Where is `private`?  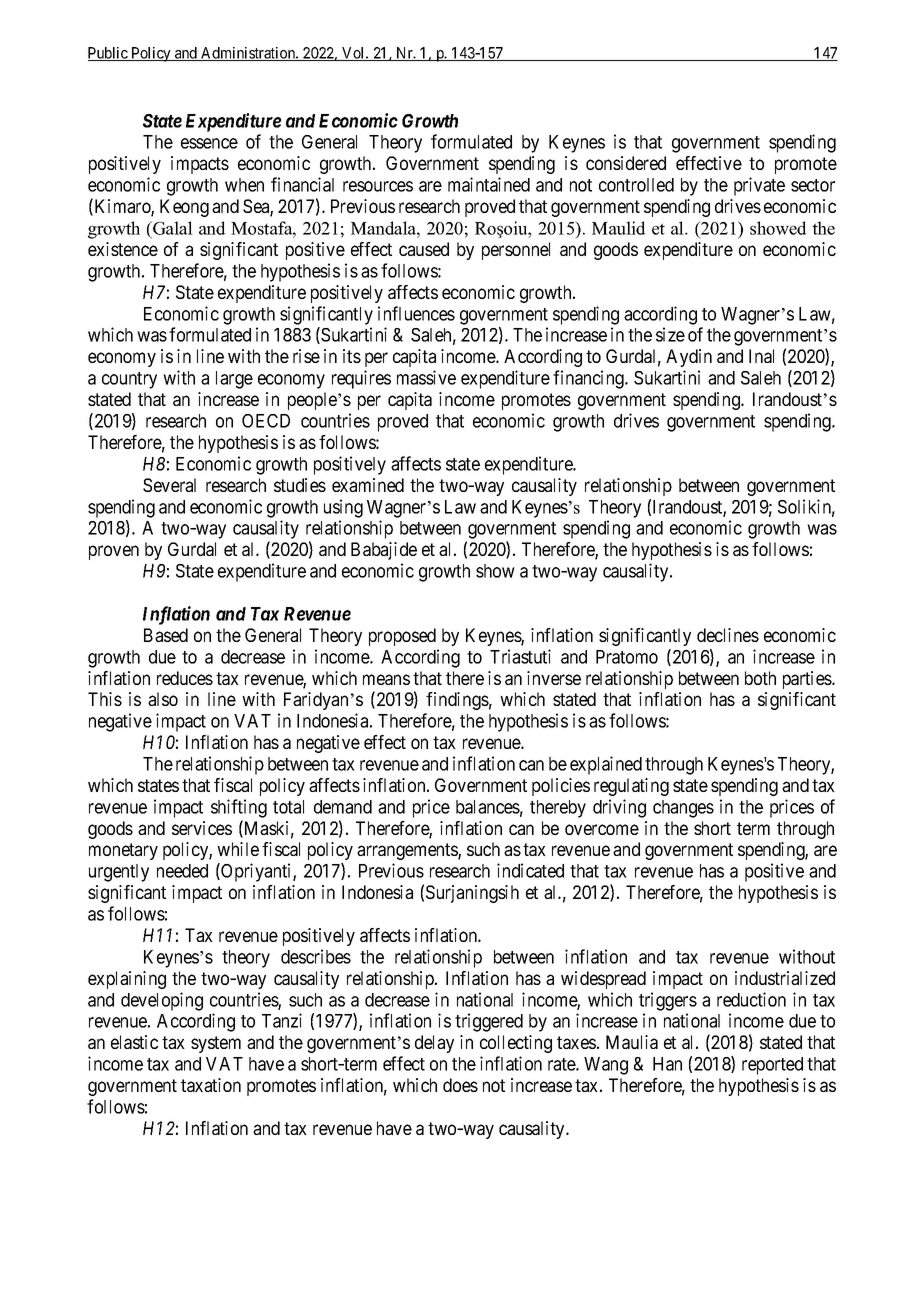
private is located at coordinates (759, 186).
